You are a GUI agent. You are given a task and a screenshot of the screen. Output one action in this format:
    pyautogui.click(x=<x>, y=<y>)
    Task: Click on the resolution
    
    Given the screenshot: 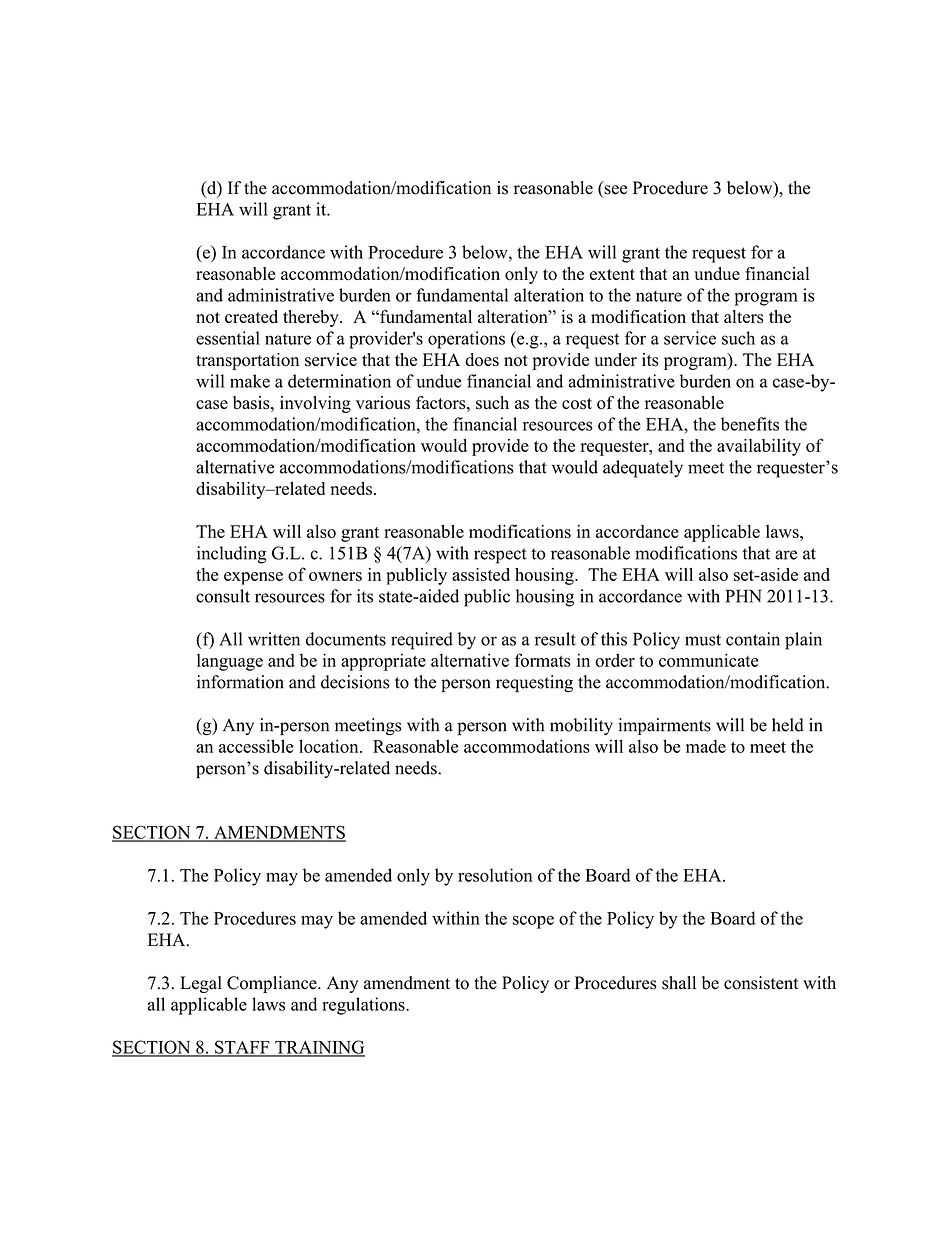 What is the action you would take?
    pyautogui.click(x=495, y=875)
